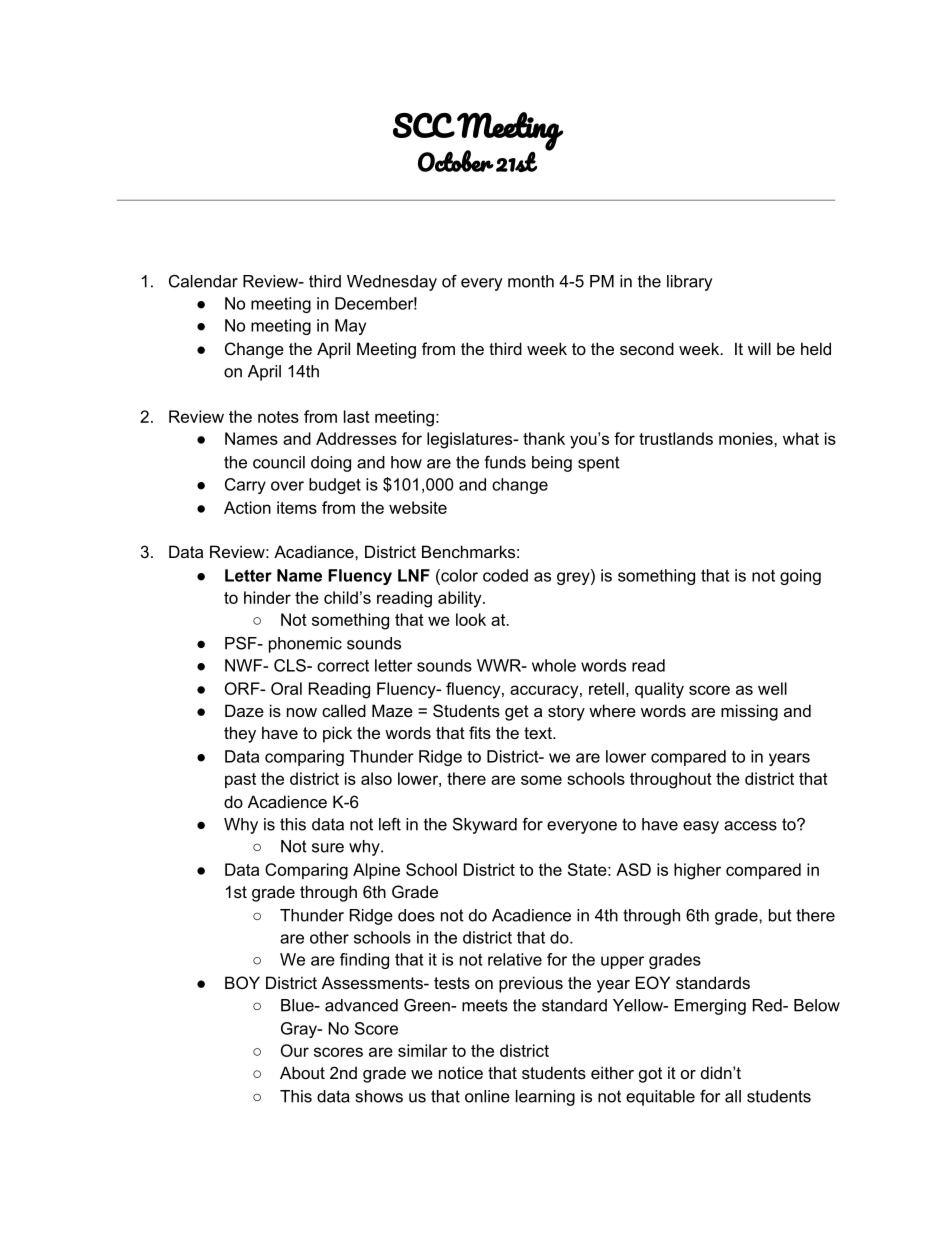 This document has height=1233, width=952. Describe the element at coordinates (689, 283) in the document. I see `library` at that location.
